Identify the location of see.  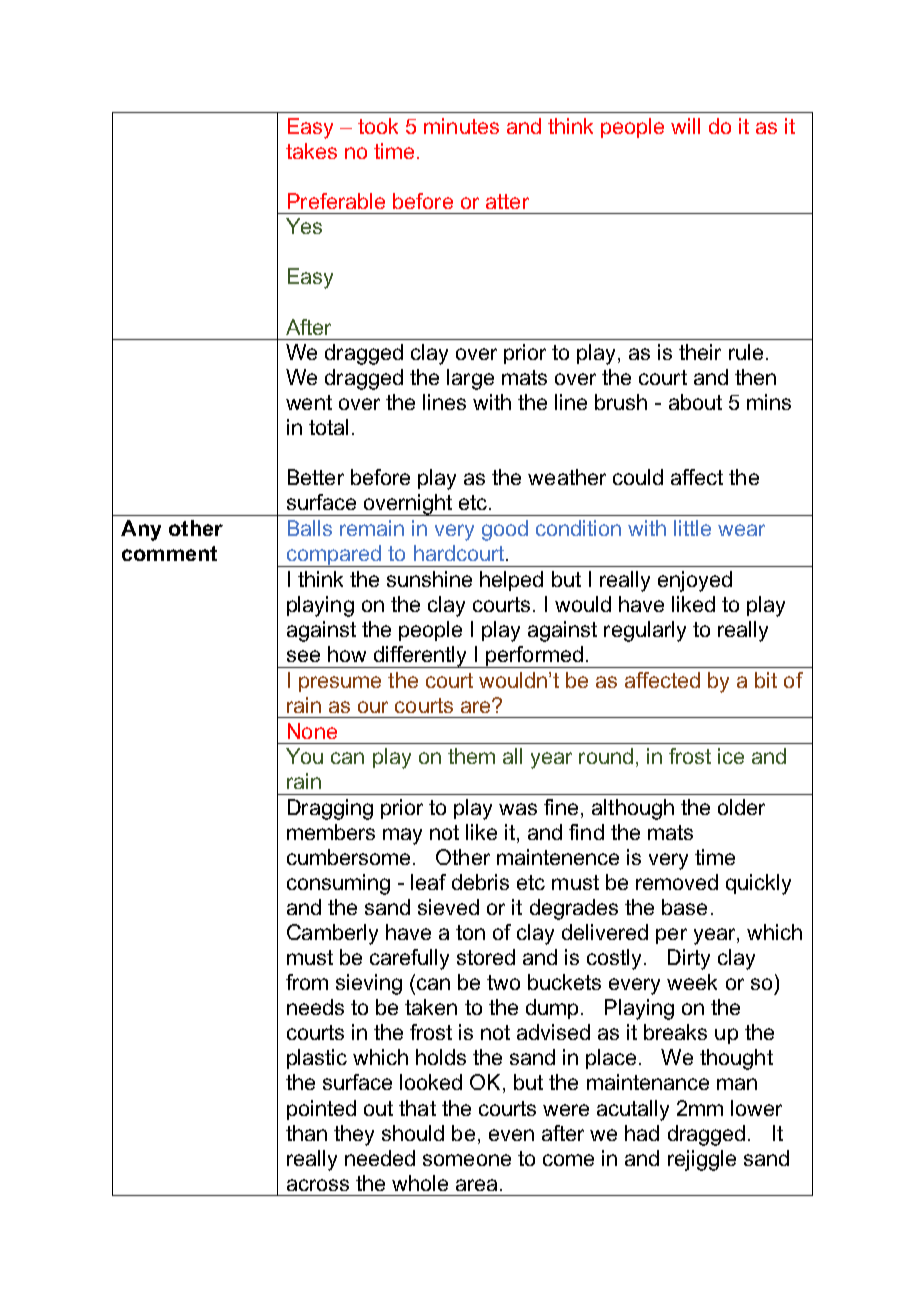
(303, 656).
